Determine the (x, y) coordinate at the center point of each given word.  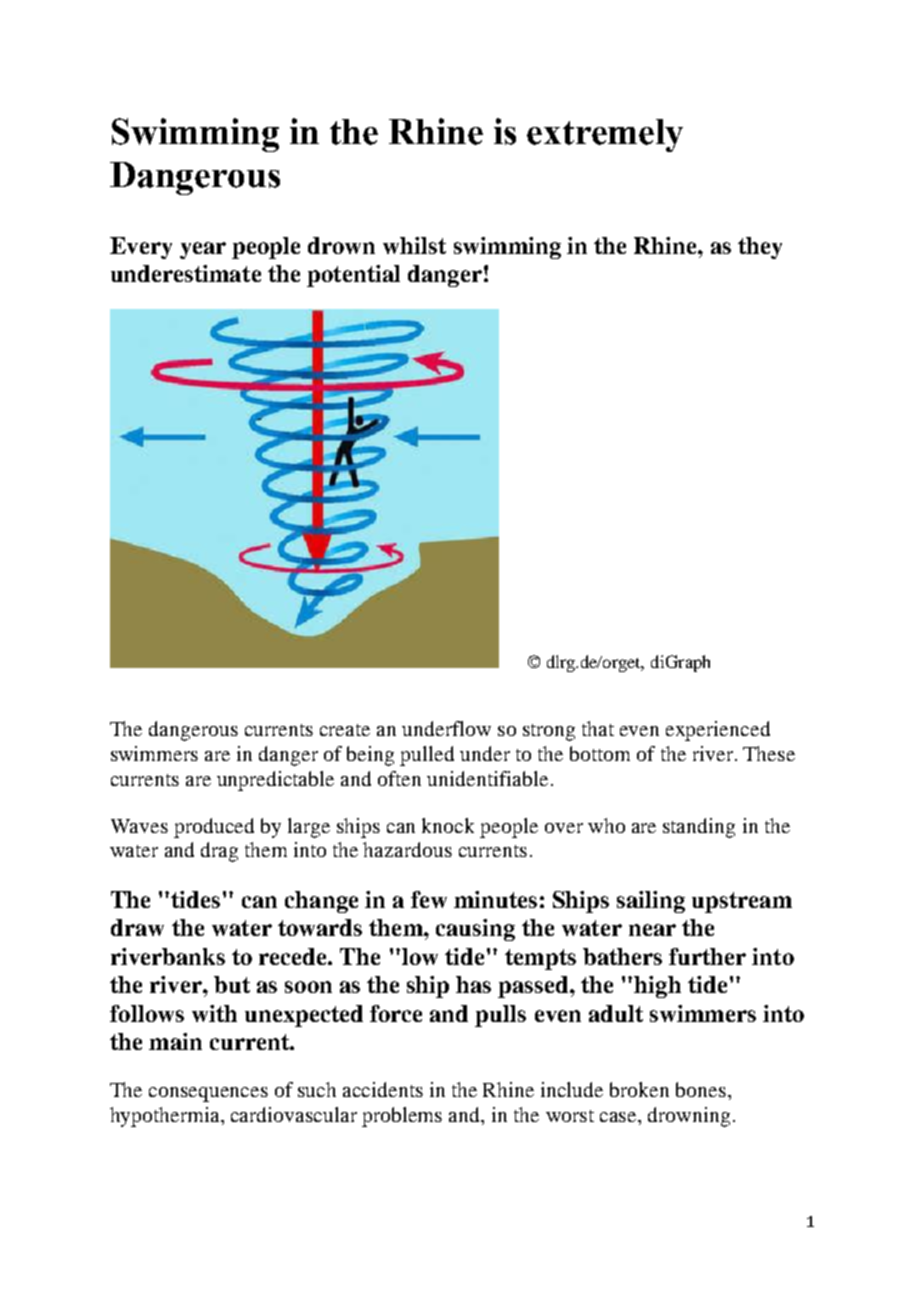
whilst (414, 245)
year (203, 250)
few (429, 899)
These (769, 753)
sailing (651, 902)
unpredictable (275, 781)
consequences (208, 1094)
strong (549, 732)
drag (219, 852)
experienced (718, 731)
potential (353, 276)
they (760, 248)
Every (141, 248)
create (345, 730)
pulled (427, 756)
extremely (605, 135)
